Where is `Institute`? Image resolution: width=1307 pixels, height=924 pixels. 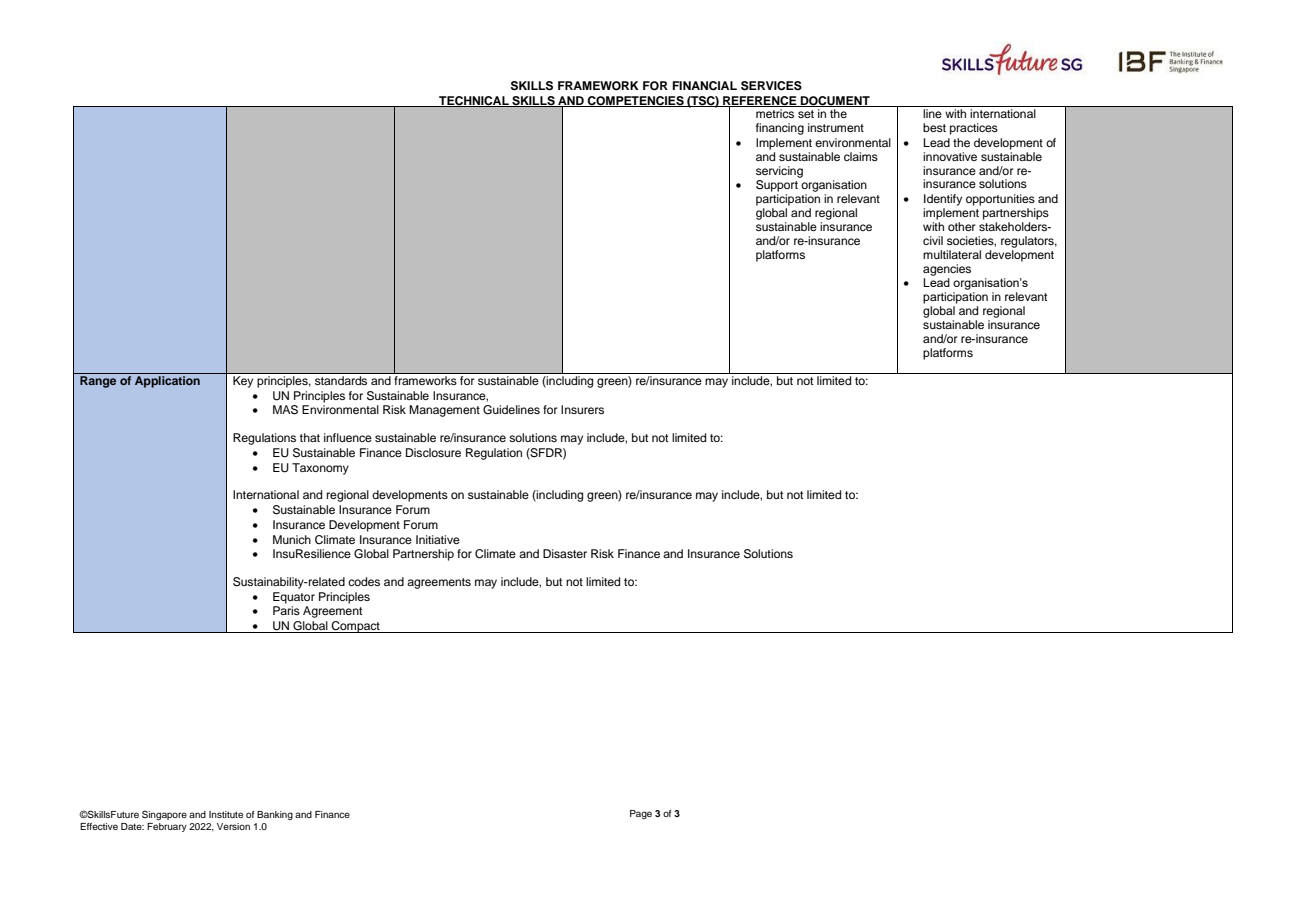
Institute is located at coordinates (226, 814).
